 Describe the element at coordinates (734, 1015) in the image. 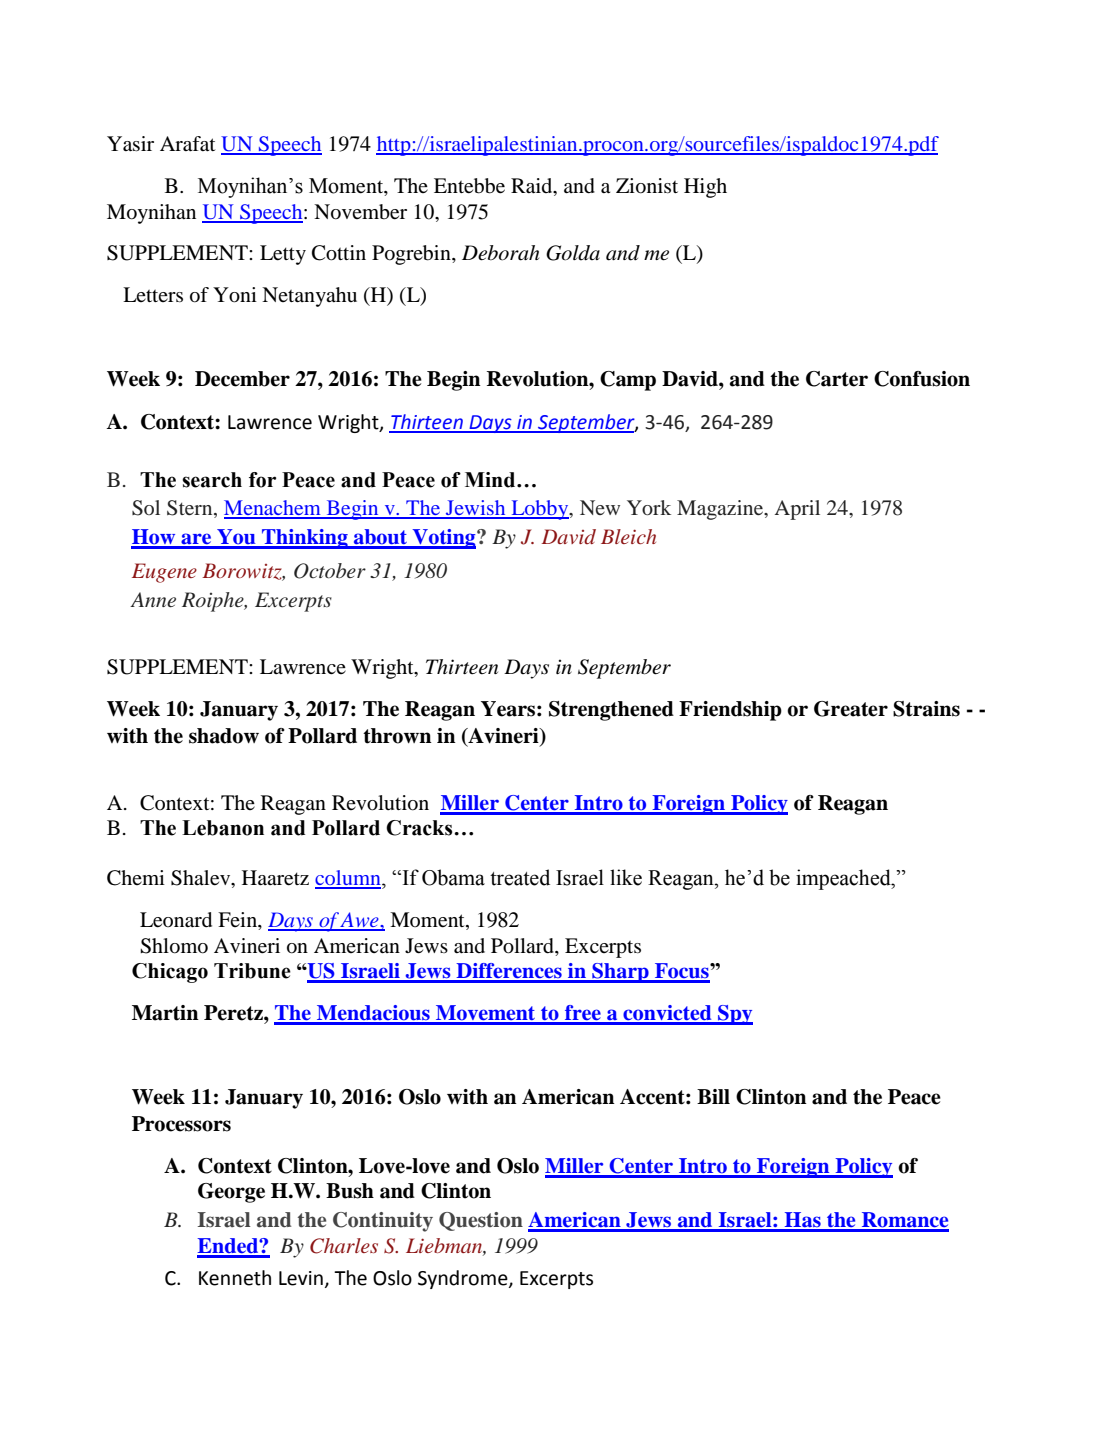

I see `Spy` at that location.
